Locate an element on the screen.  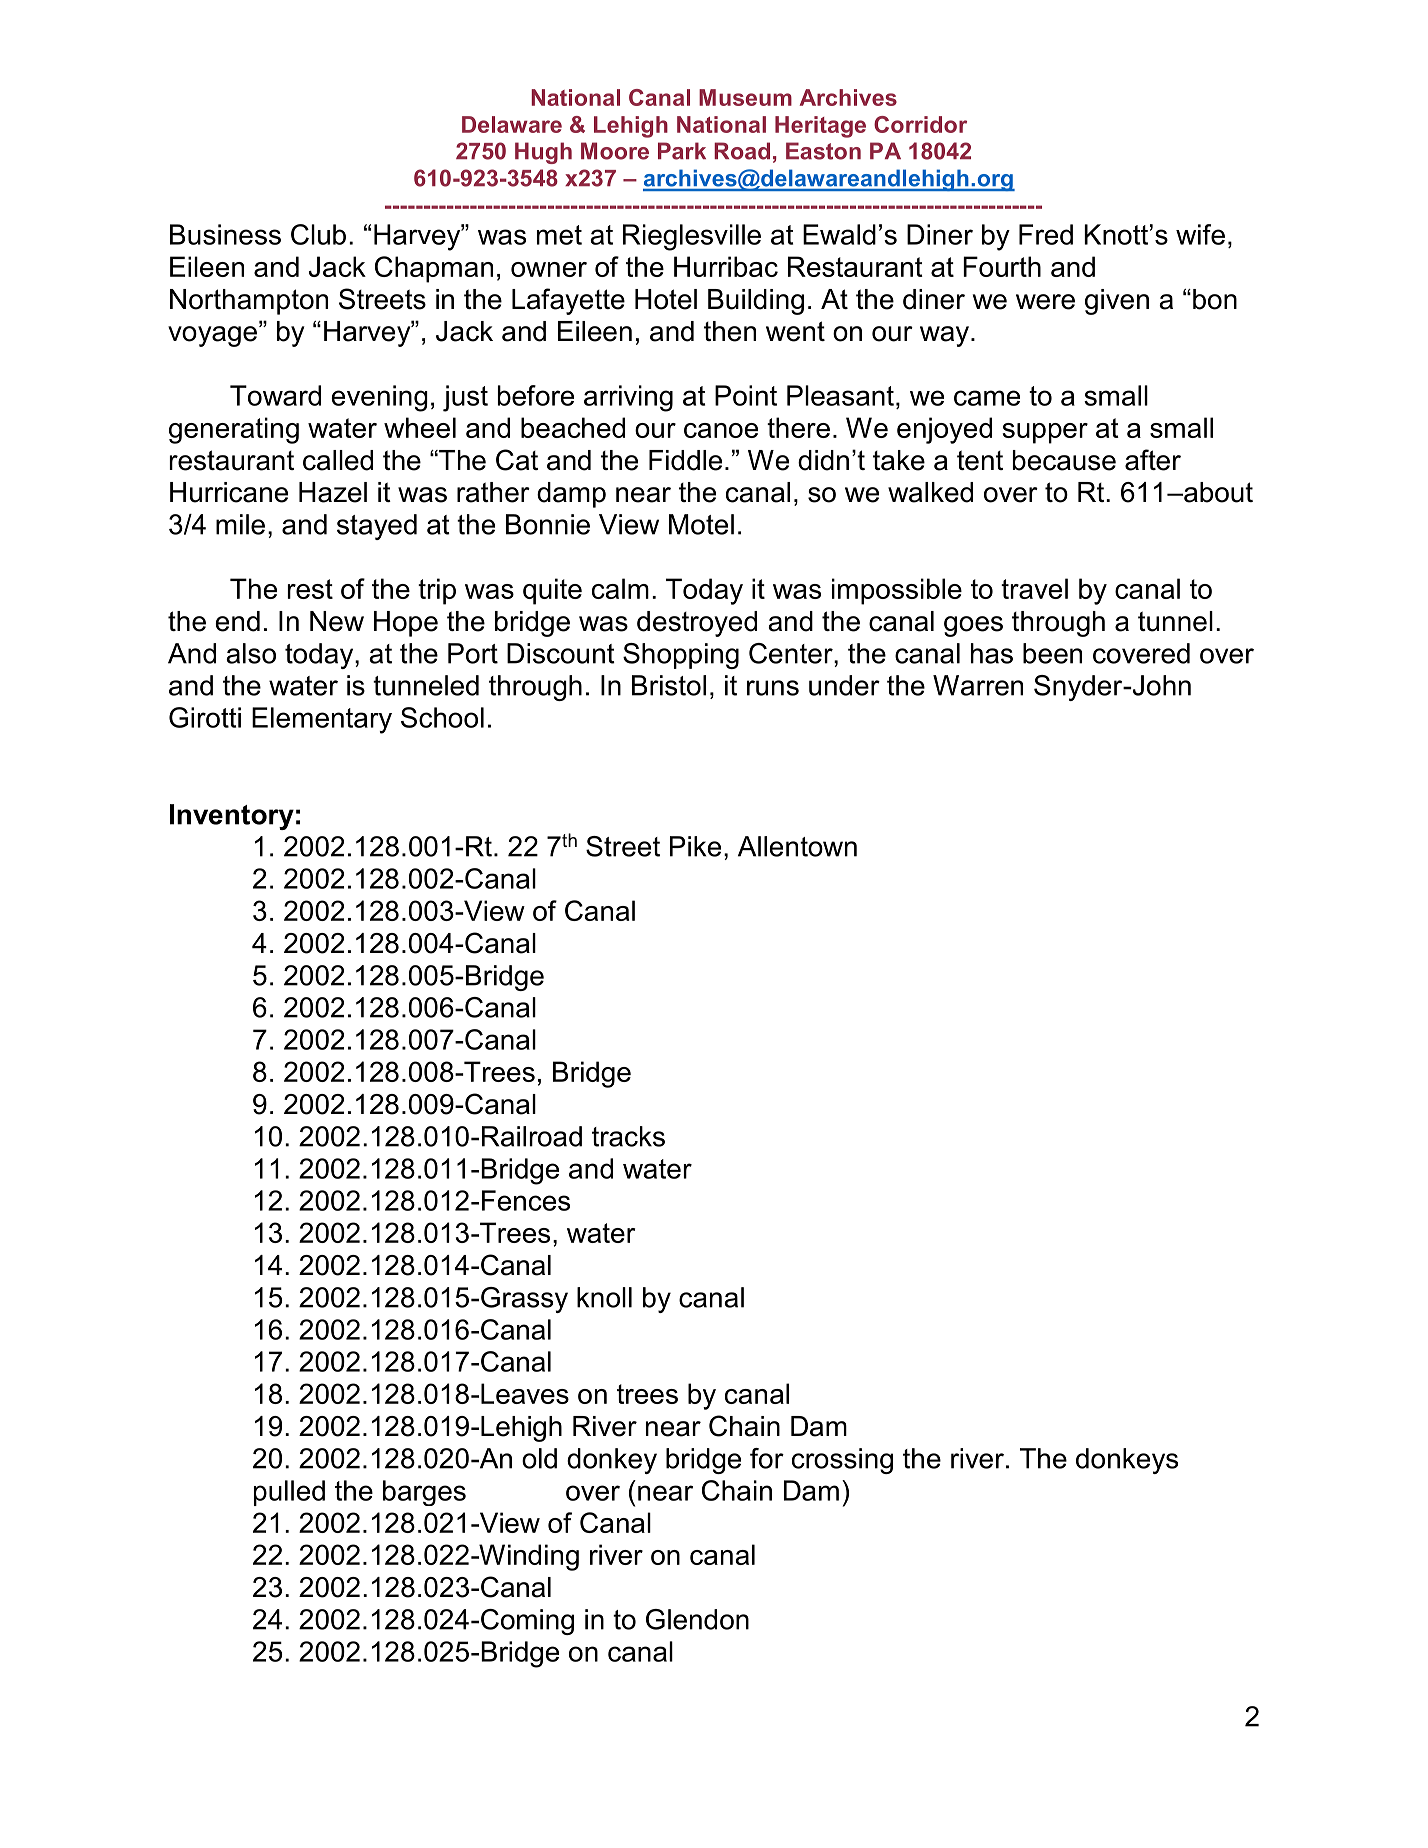
because is located at coordinates (1064, 460).
